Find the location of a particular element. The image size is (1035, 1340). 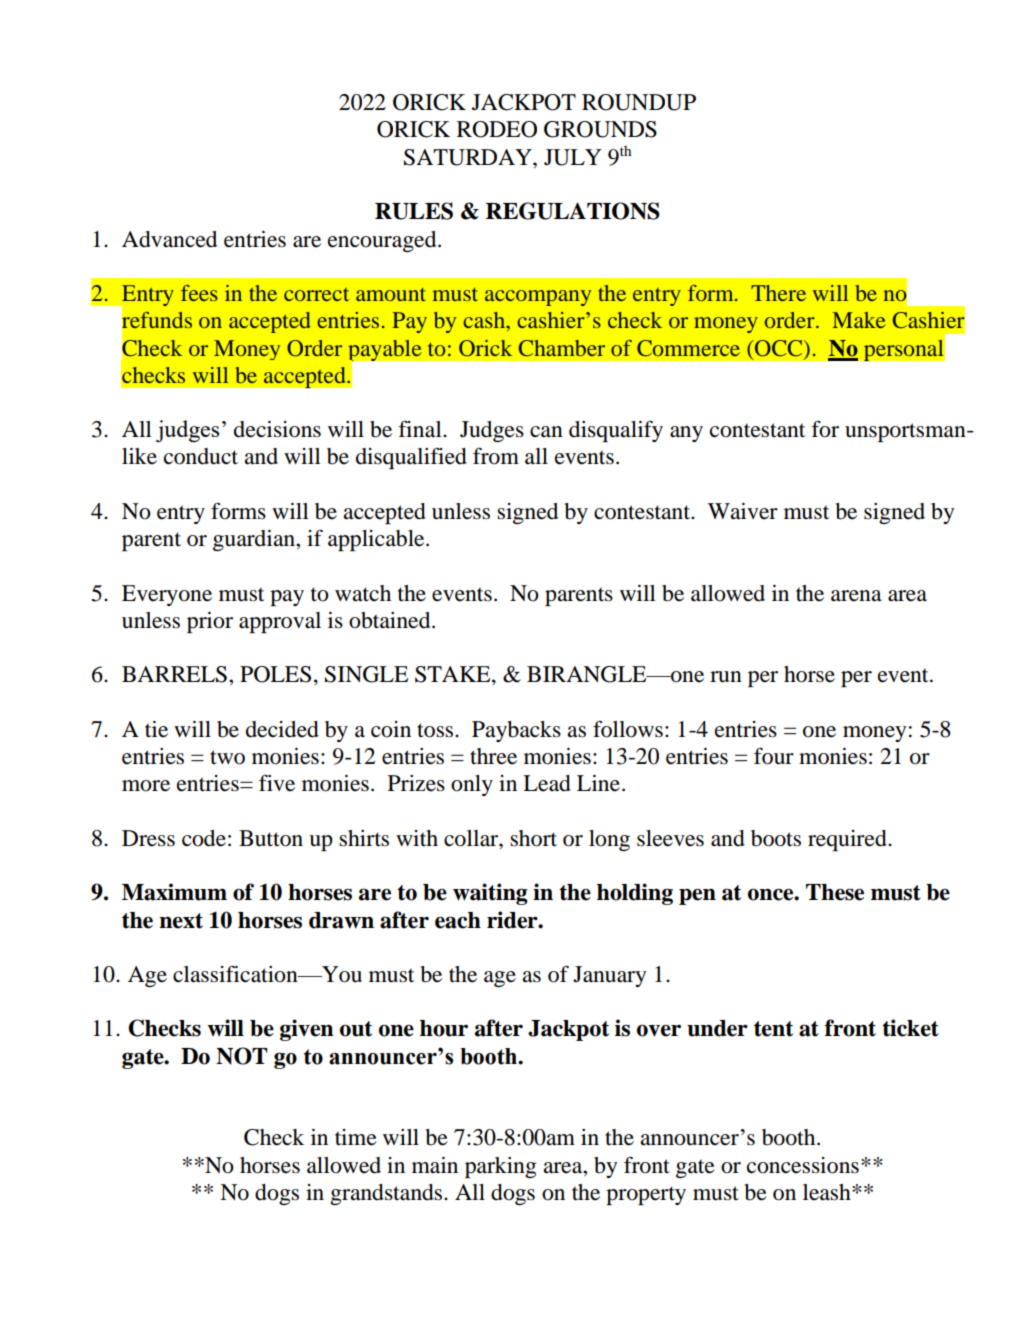

can is located at coordinates (546, 432).
